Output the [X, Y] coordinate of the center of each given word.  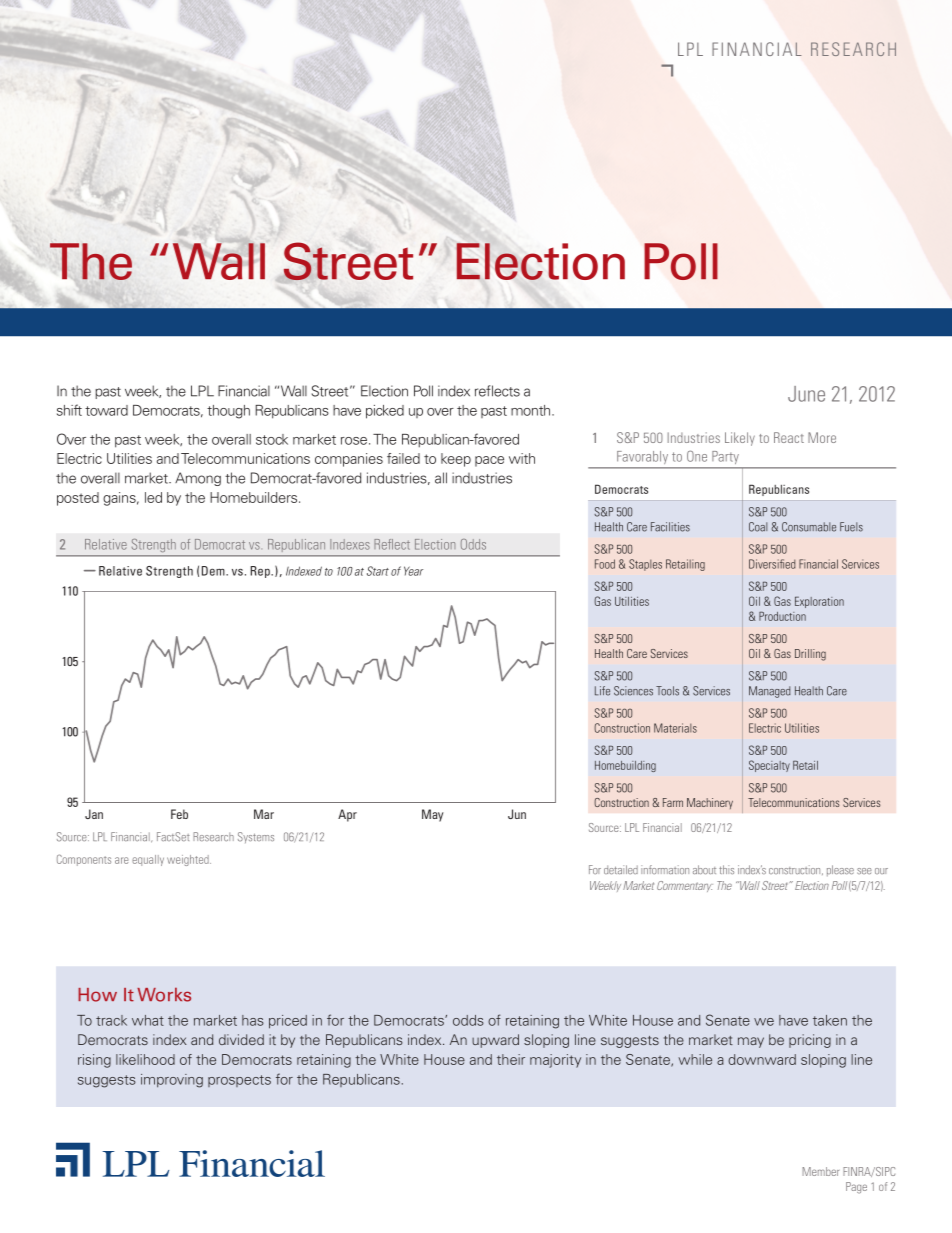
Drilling [810, 655]
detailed [621, 869]
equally [148, 860]
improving [172, 1081]
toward [106, 410]
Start [378, 571]
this [726, 869]
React [789, 437]
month [532, 410]
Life [602, 691]
